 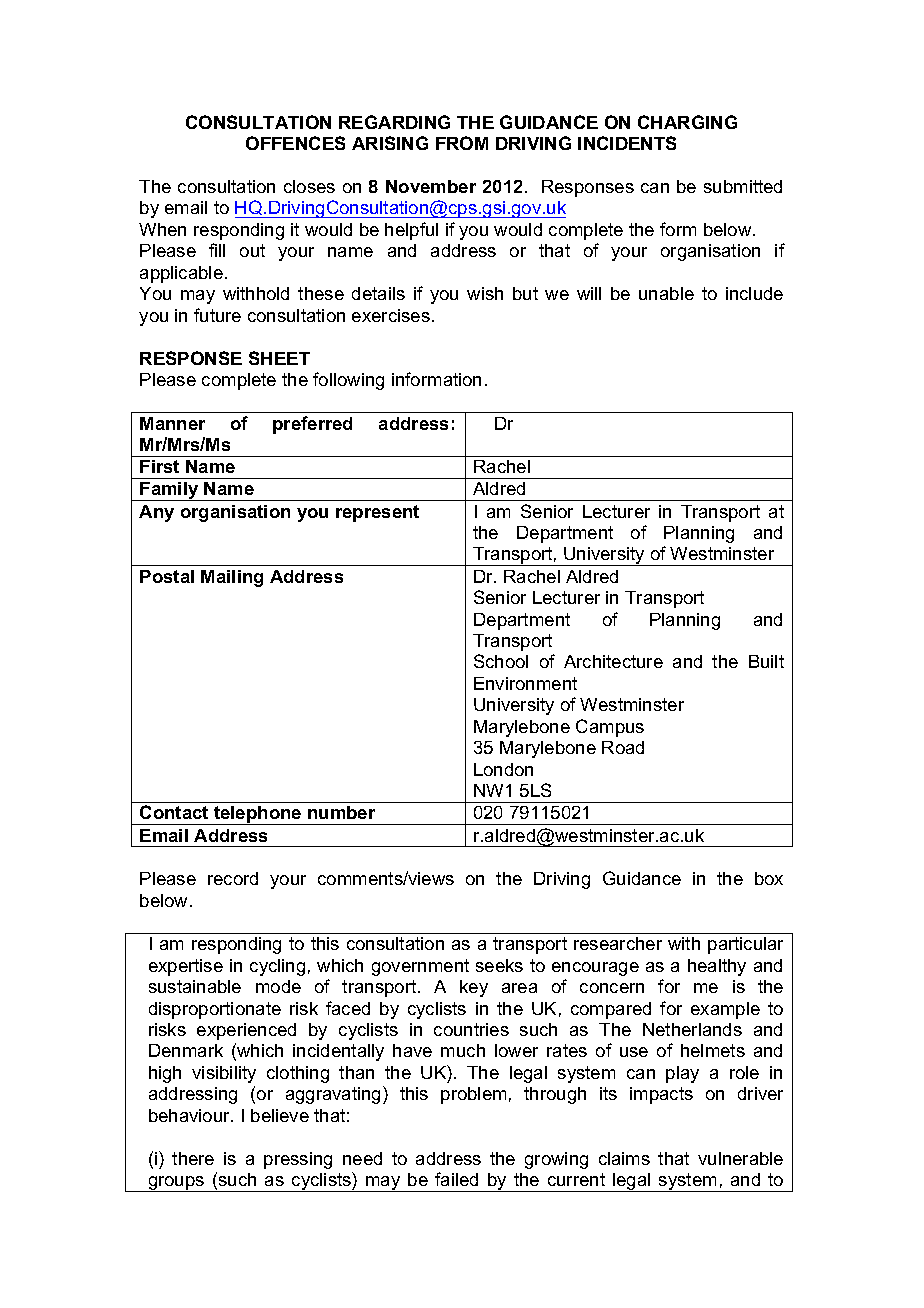 I want to click on Built, so click(x=766, y=661).
